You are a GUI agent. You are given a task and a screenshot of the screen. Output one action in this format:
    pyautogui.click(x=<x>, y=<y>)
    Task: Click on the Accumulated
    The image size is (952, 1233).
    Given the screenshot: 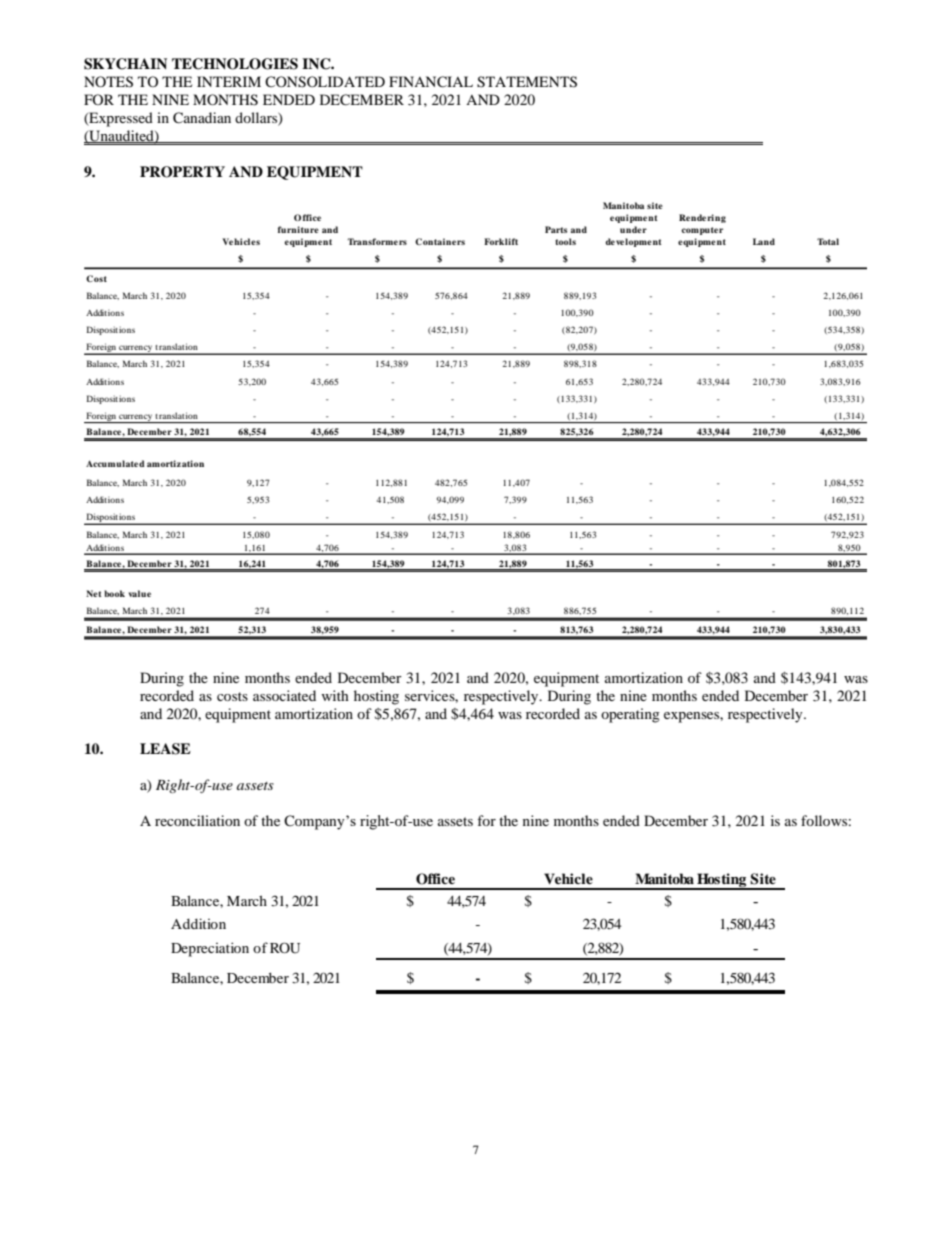 What is the action you would take?
    pyautogui.click(x=115, y=463)
